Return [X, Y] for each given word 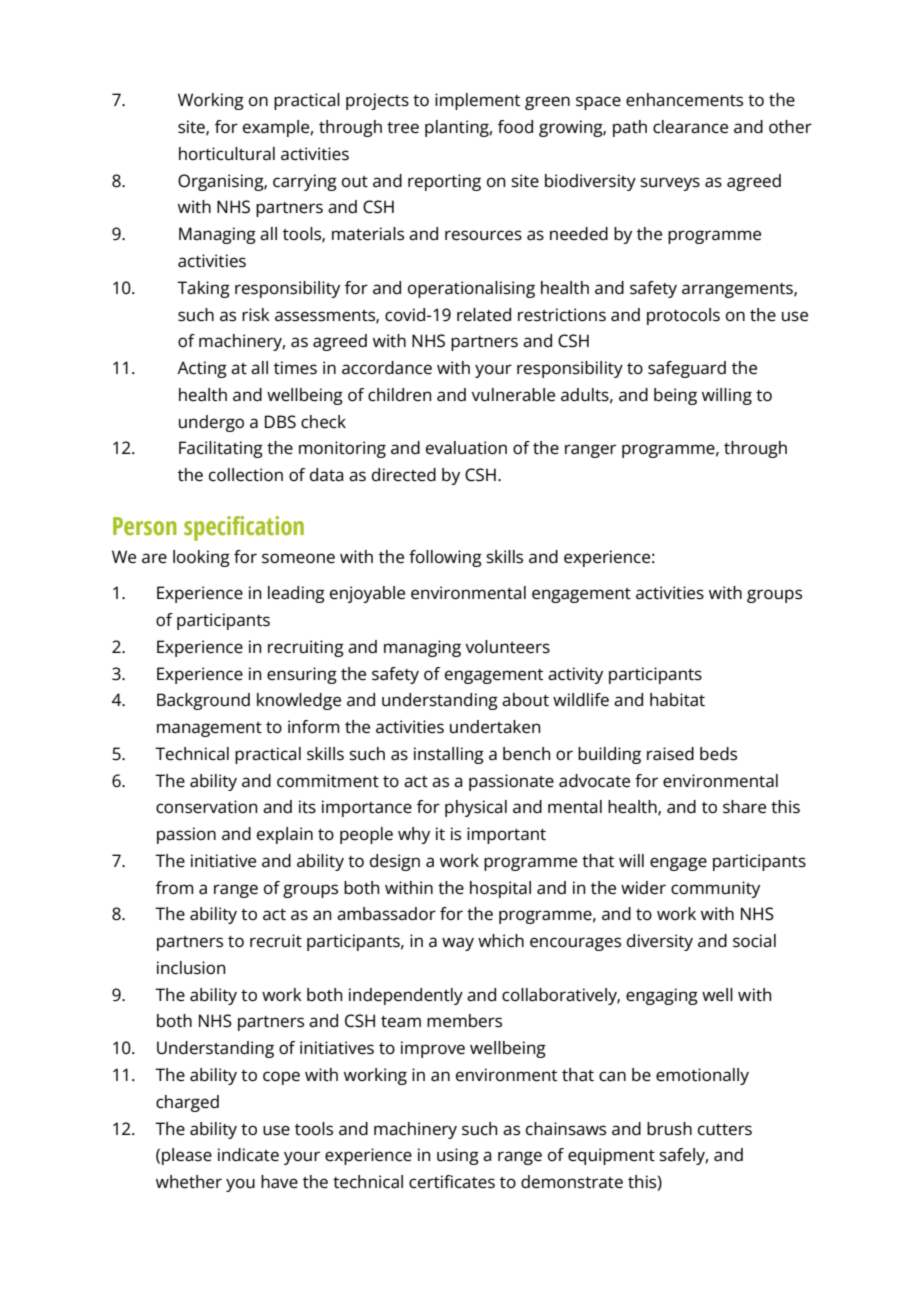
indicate [248, 1155]
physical [476, 808]
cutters [725, 1130]
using [458, 1156]
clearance [690, 127]
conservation [206, 807]
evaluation [466, 448]
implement [477, 101]
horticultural [227, 154]
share [744, 807]
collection [246, 475]
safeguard [687, 369]
